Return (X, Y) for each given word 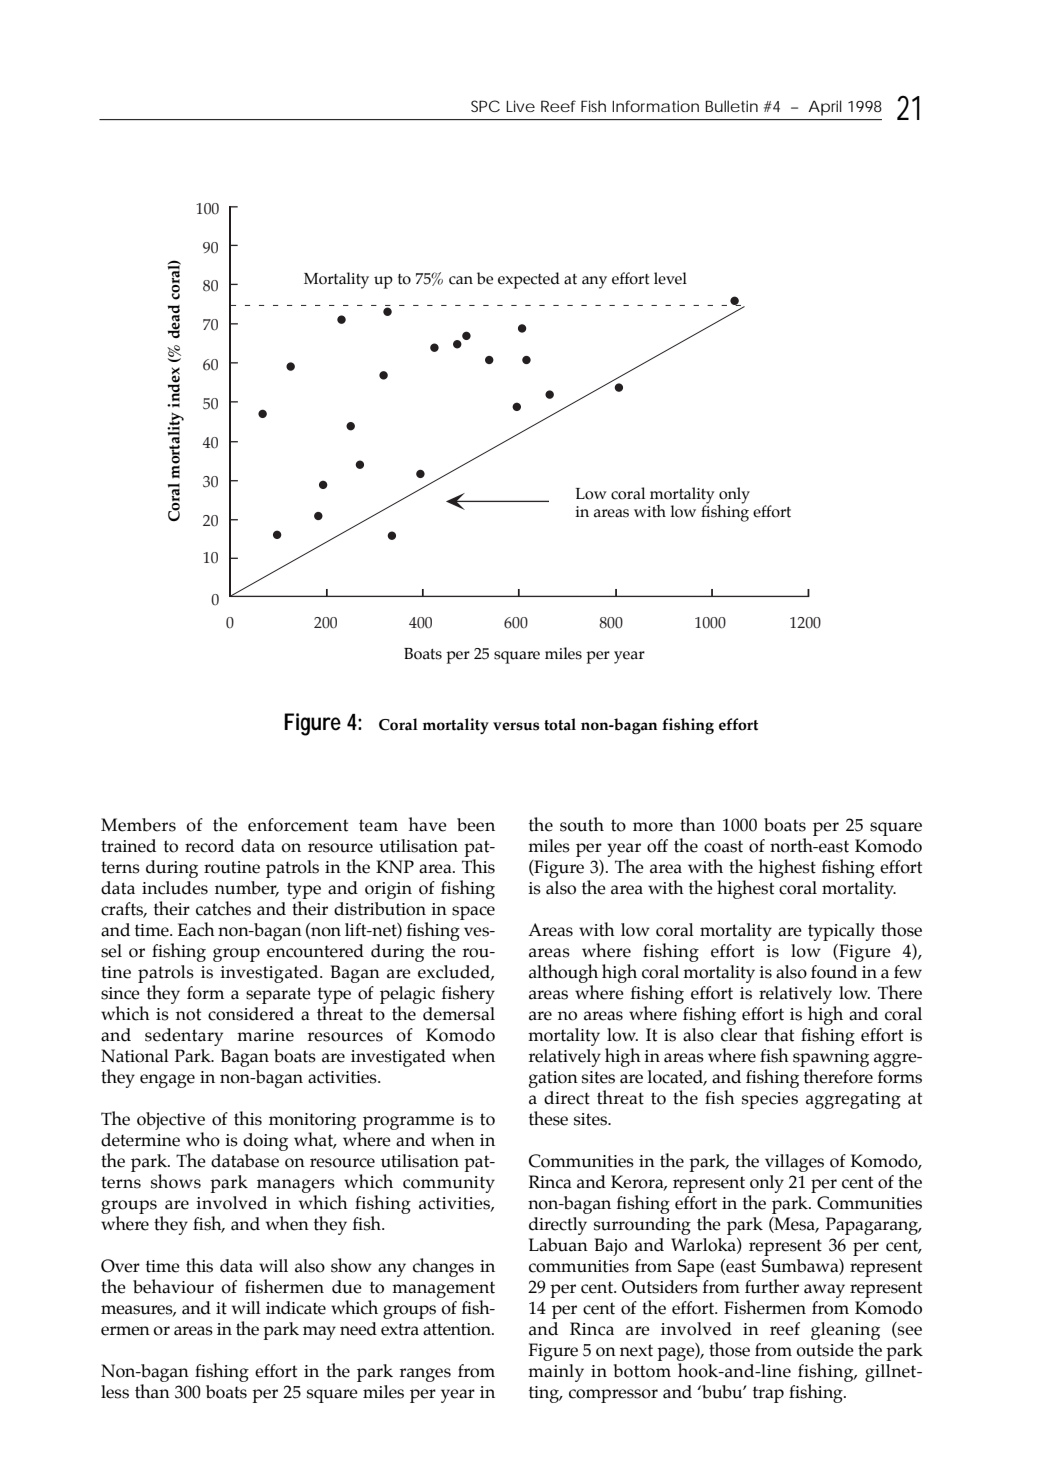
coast (723, 846)
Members (138, 825)
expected (529, 280)
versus (516, 726)
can (461, 280)
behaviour (173, 1286)
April (825, 108)
